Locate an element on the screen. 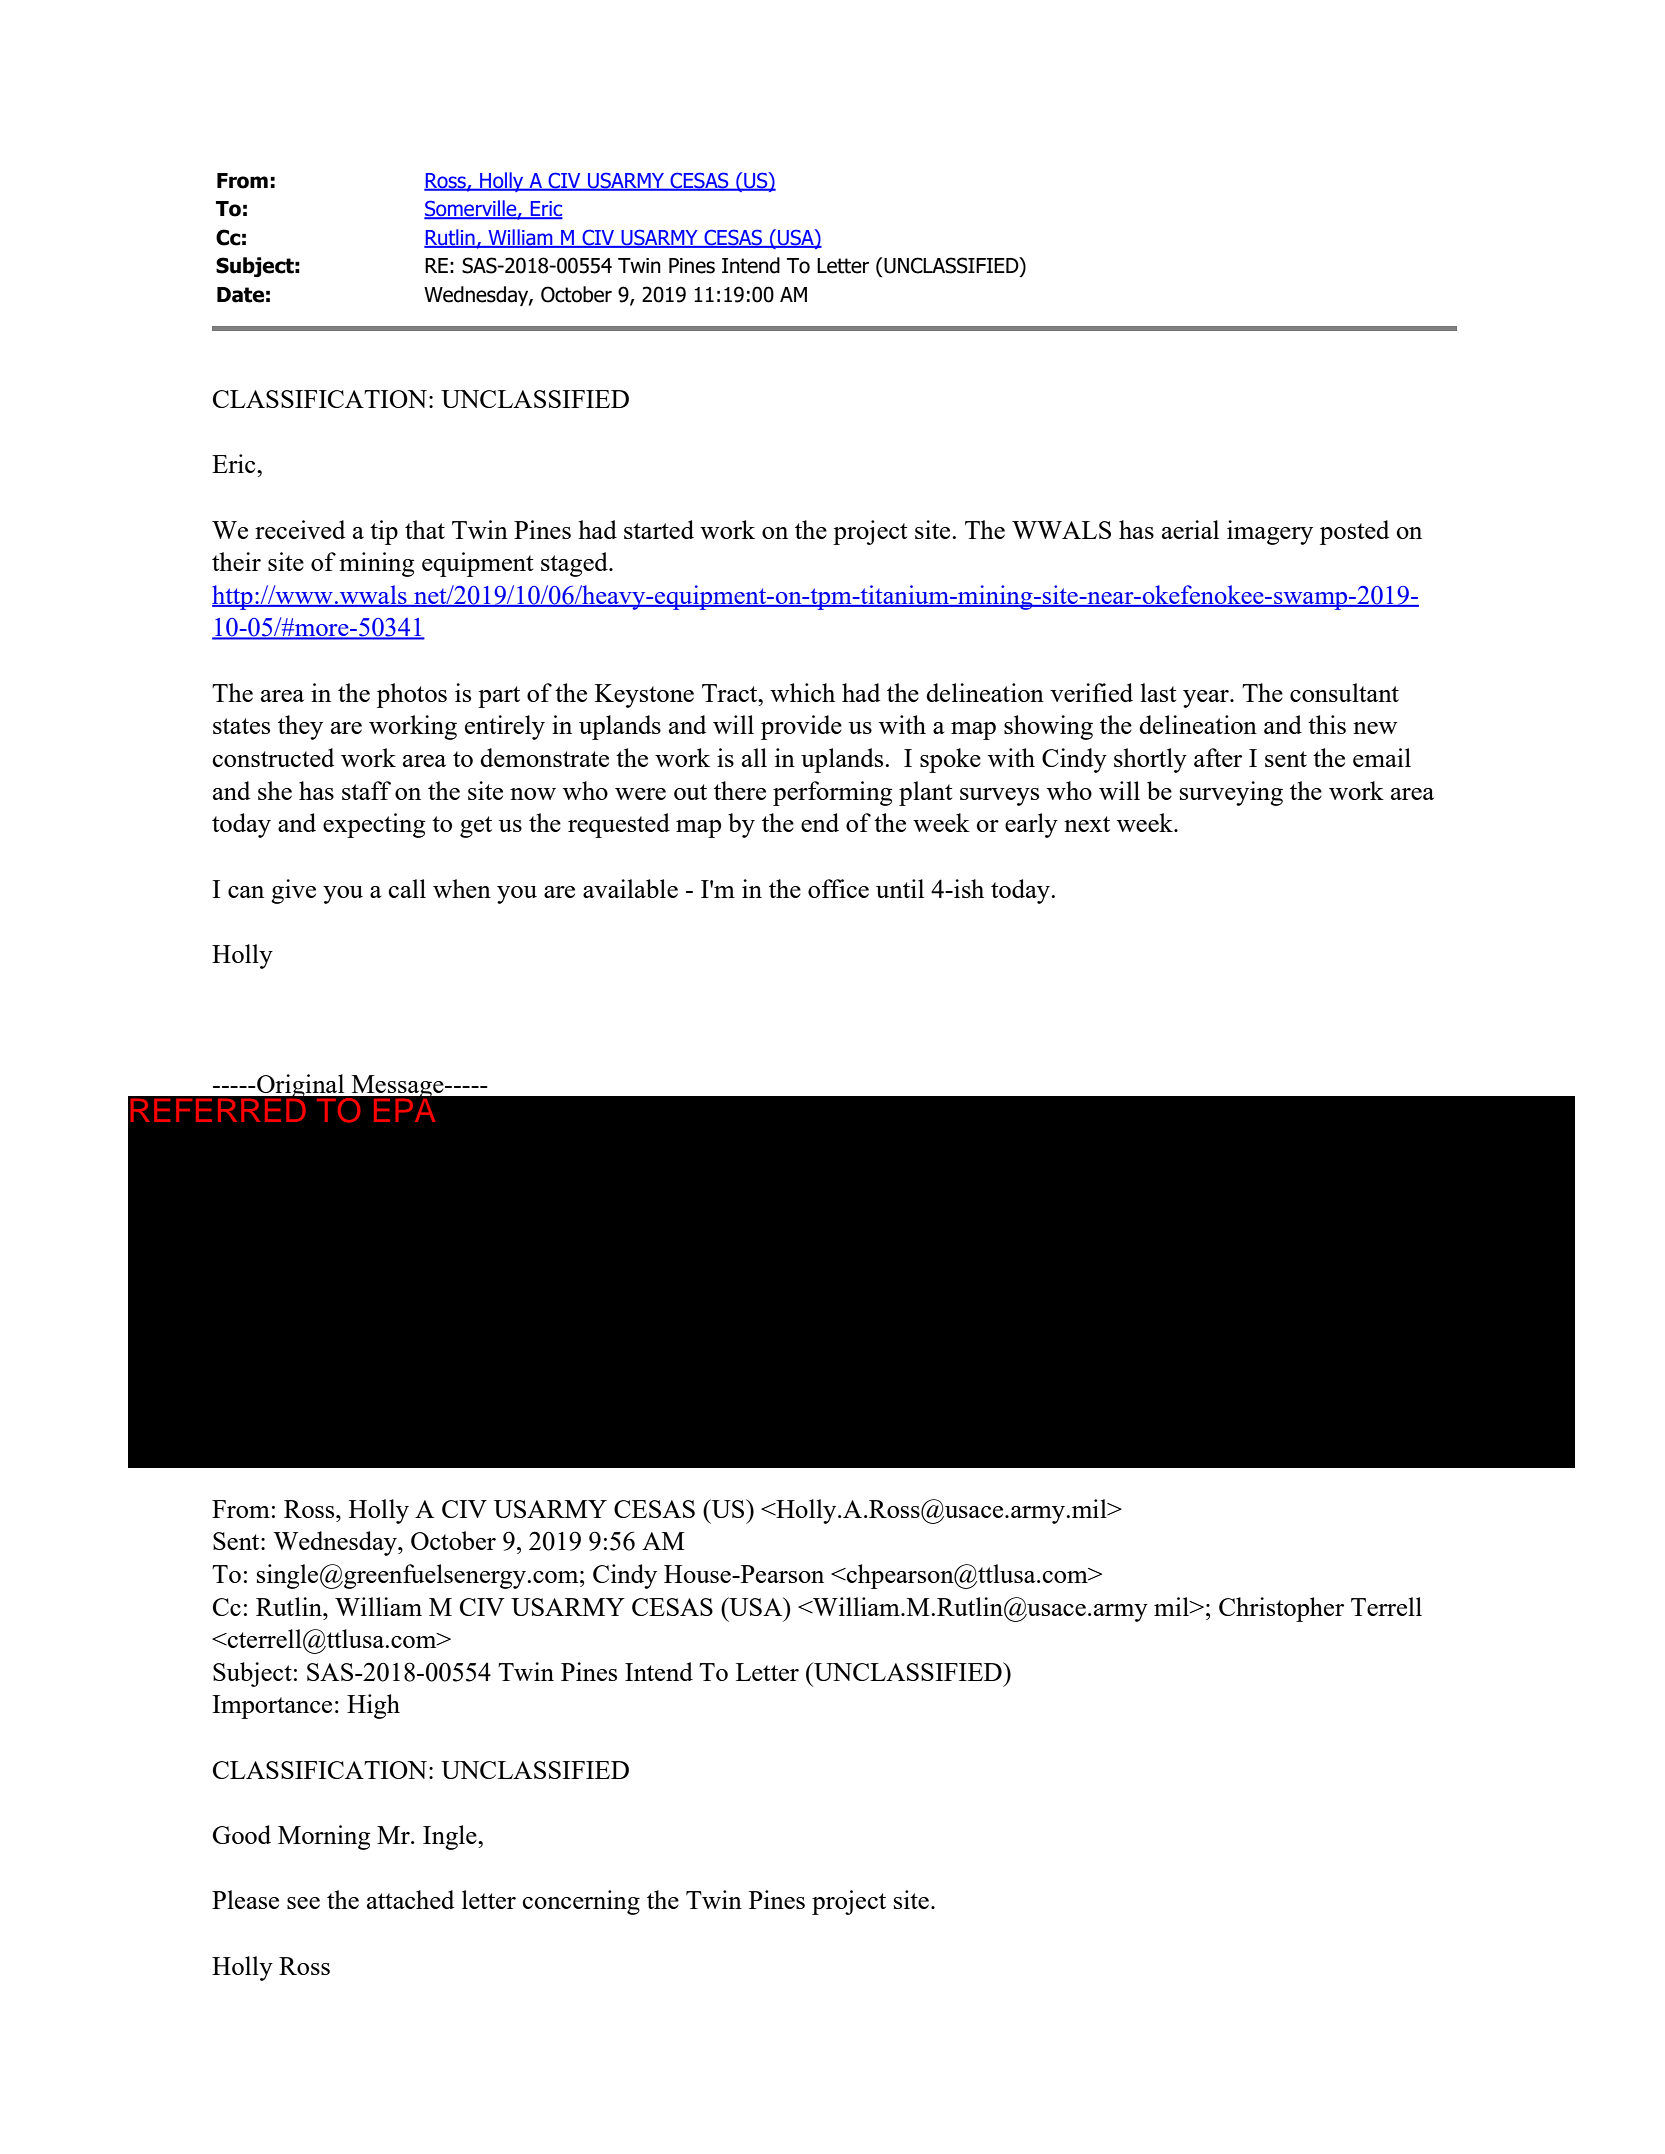  imagery is located at coordinates (1270, 532).
